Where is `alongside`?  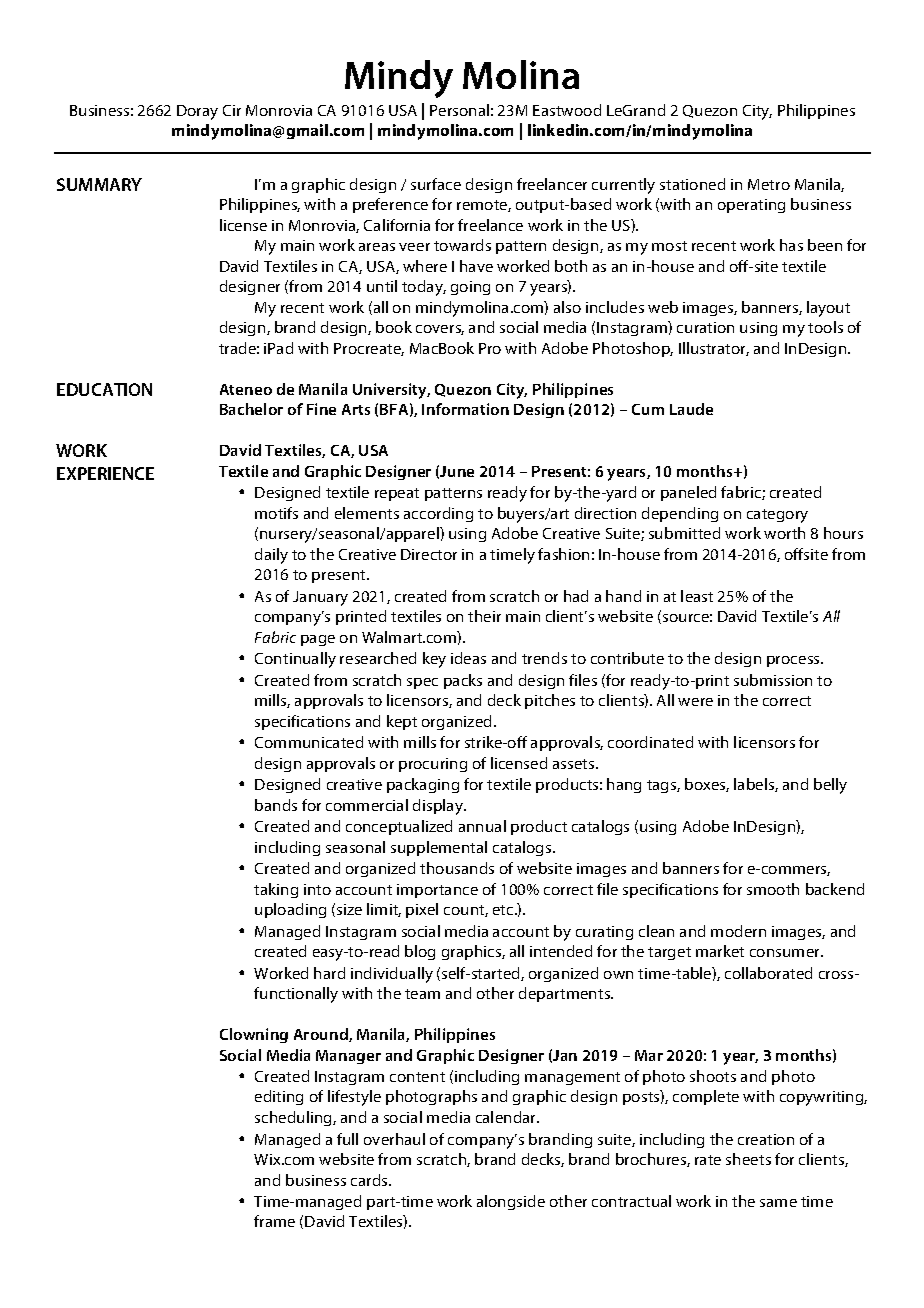 alongside is located at coordinates (511, 1202).
